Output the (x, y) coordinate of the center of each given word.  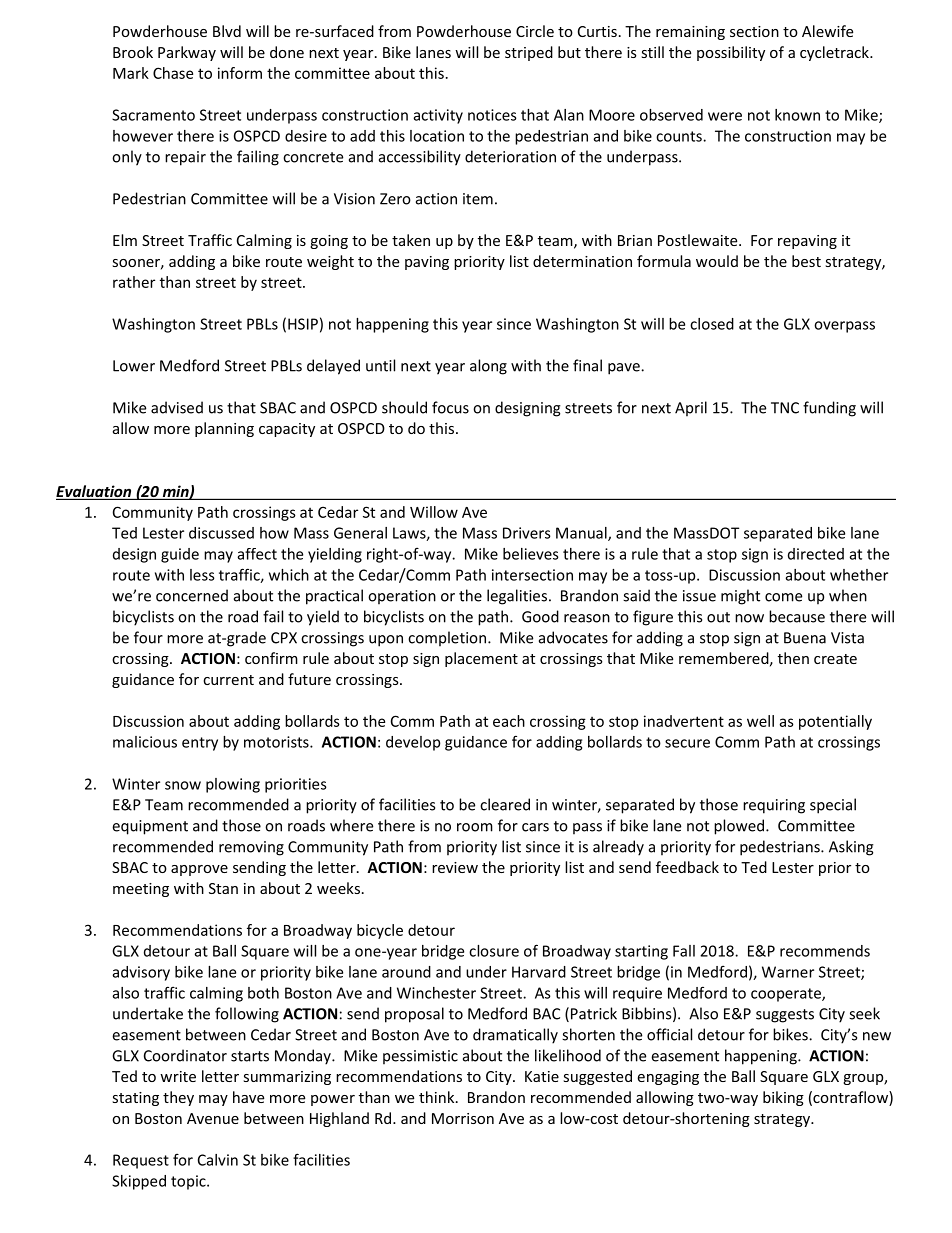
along (488, 367)
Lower (134, 366)
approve (199, 870)
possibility (731, 53)
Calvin (218, 1160)
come (783, 597)
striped (529, 53)
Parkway (187, 53)
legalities (517, 597)
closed (712, 324)
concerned (192, 595)
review (455, 867)
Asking (851, 848)
